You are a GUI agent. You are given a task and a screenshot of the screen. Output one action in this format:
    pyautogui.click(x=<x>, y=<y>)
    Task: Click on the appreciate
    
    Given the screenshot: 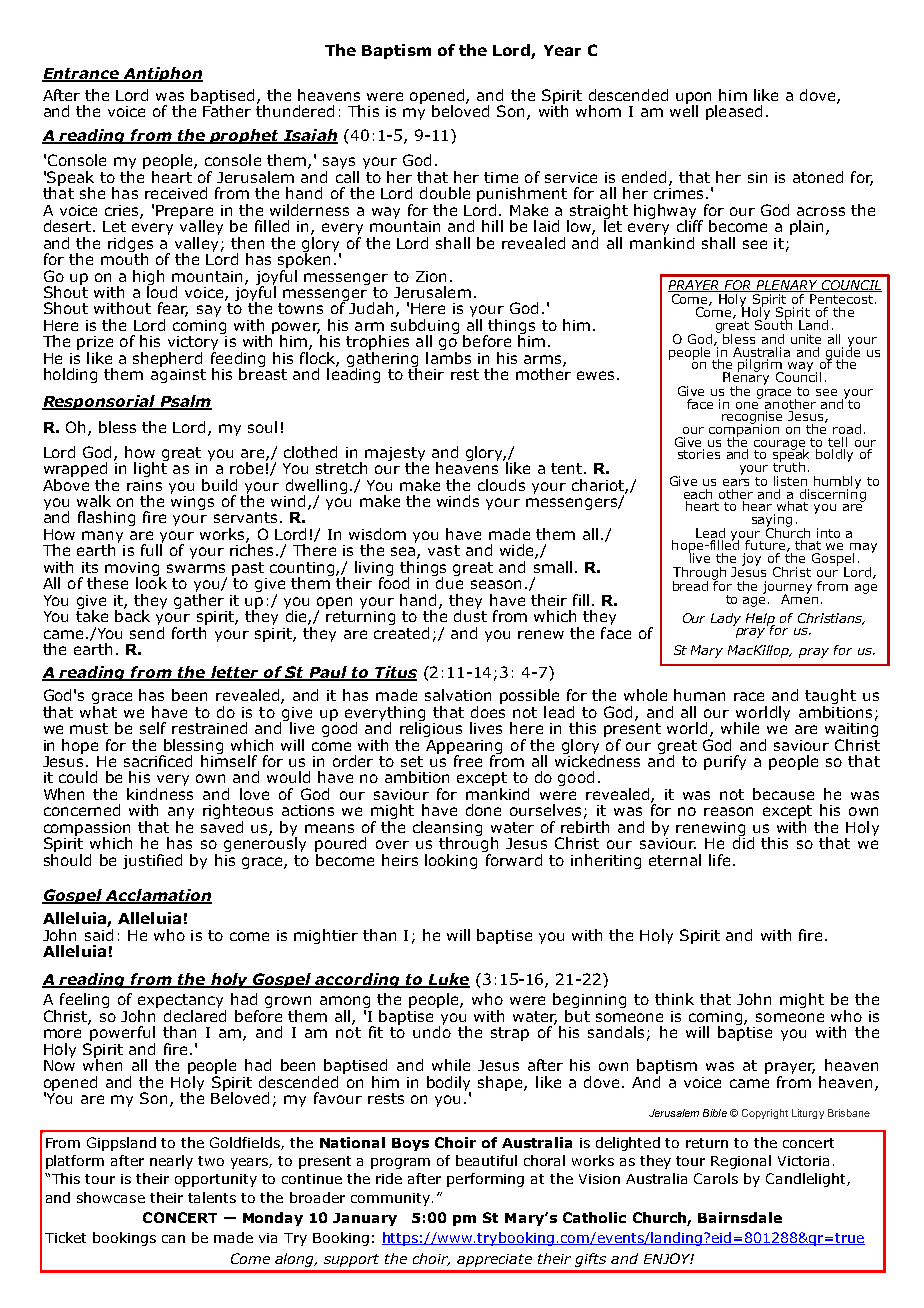 What is the action you would take?
    pyautogui.click(x=494, y=1260)
